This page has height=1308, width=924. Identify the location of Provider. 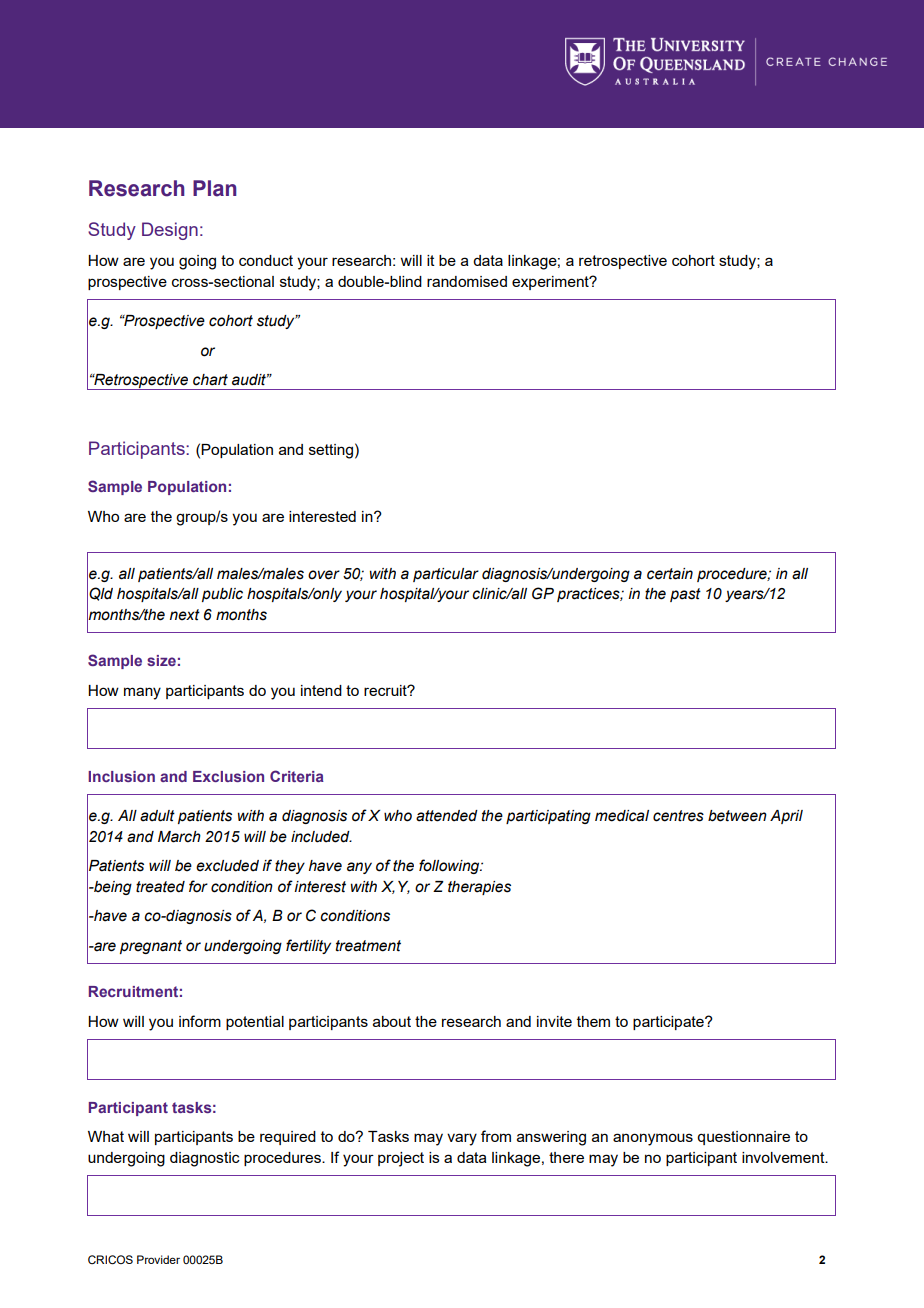
(158, 1259).
